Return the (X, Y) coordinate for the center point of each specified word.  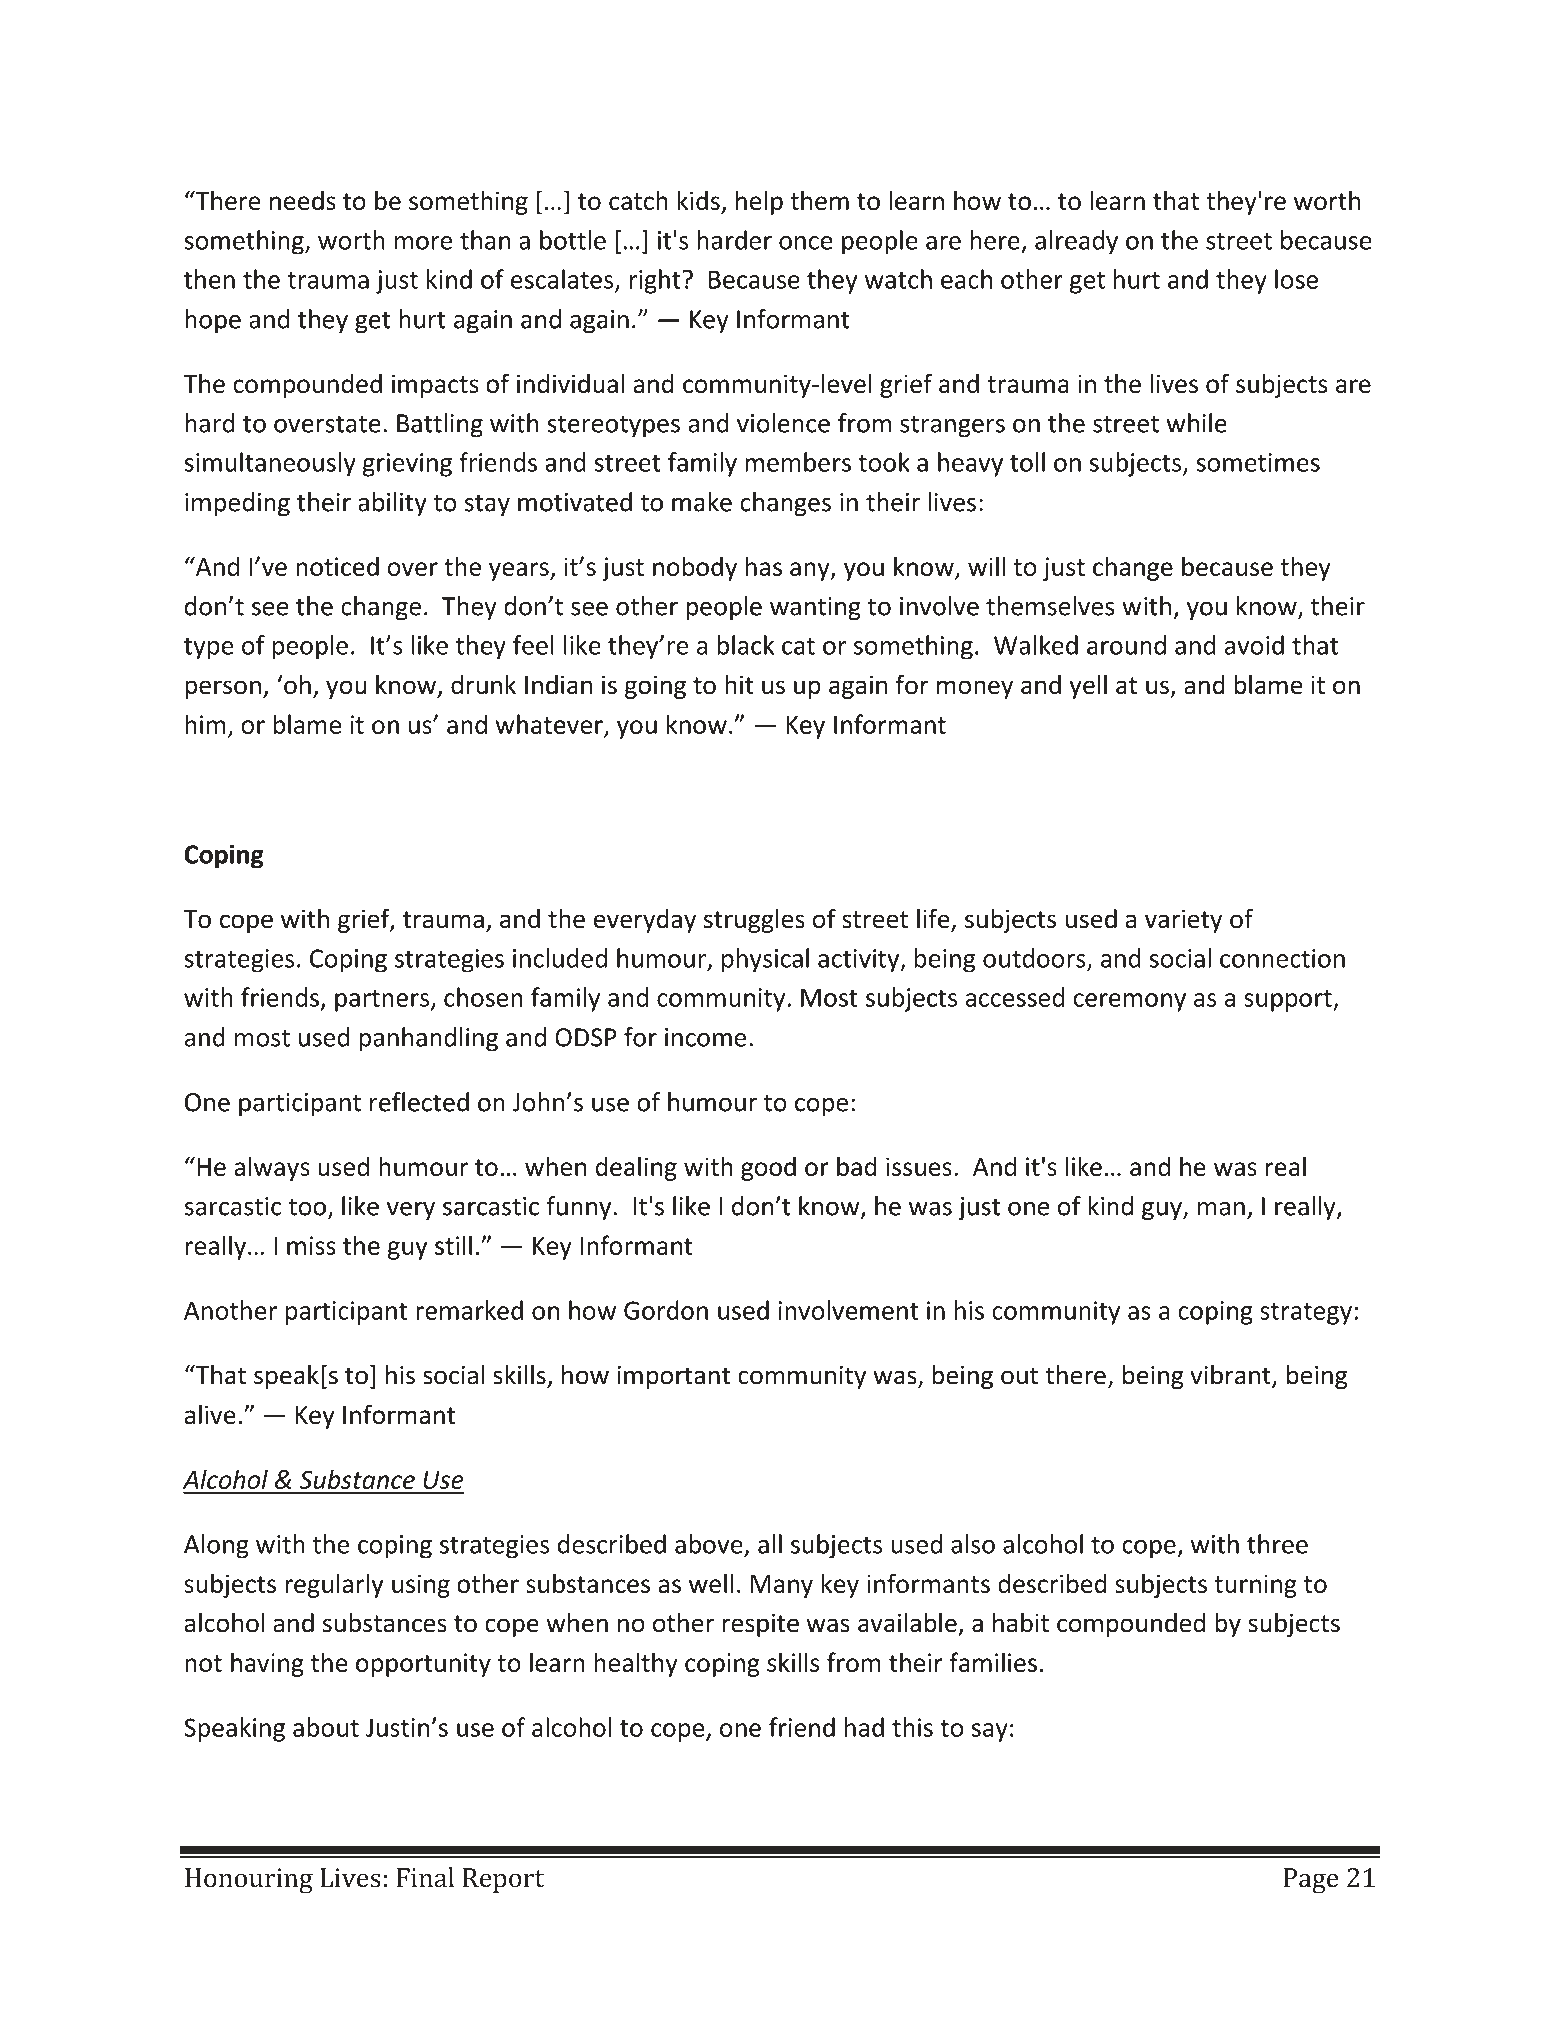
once (806, 243)
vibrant (1231, 1376)
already (1076, 242)
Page (1311, 1881)
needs (303, 200)
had (864, 1727)
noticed (337, 566)
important (674, 1377)
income (705, 1037)
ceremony (1129, 1002)
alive (210, 1414)
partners (382, 1001)
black (745, 645)
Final (425, 1877)
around (1126, 645)
